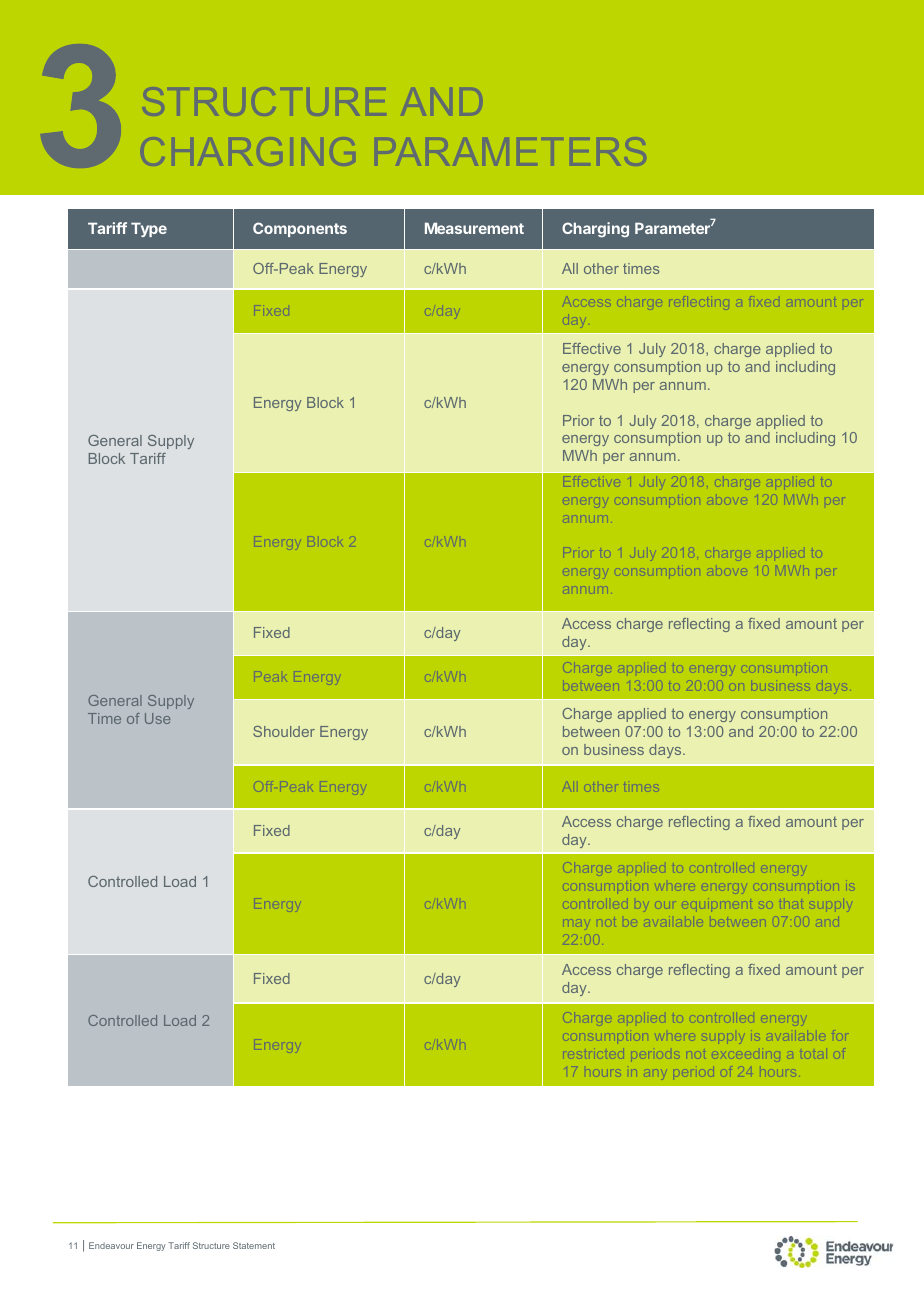 This screenshot has height=1308, width=924. I want to click on Endeavour, so click(111, 1245).
